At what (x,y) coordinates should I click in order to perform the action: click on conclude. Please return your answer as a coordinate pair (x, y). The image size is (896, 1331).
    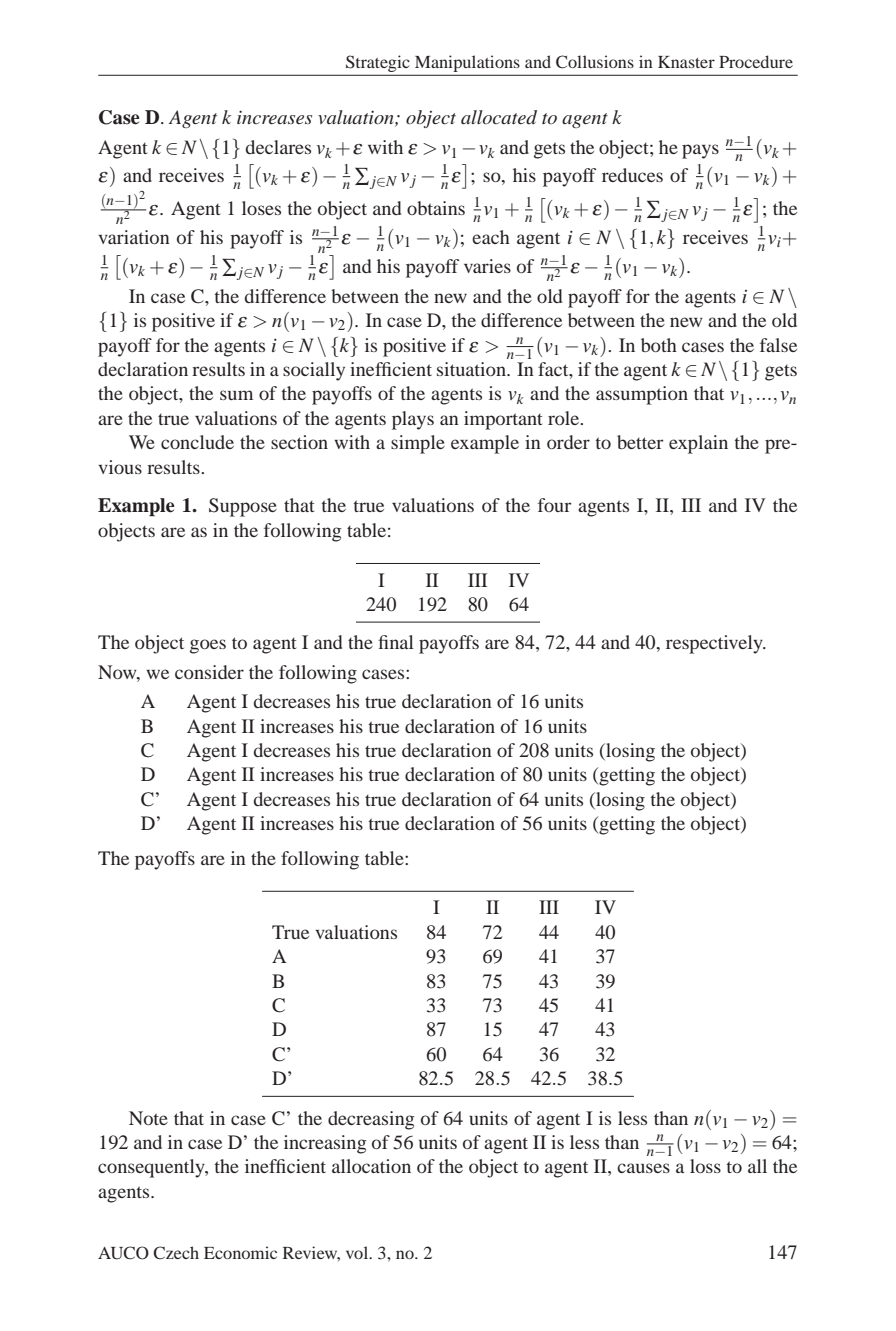
    Looking at the image, I should click on (197, 442).
